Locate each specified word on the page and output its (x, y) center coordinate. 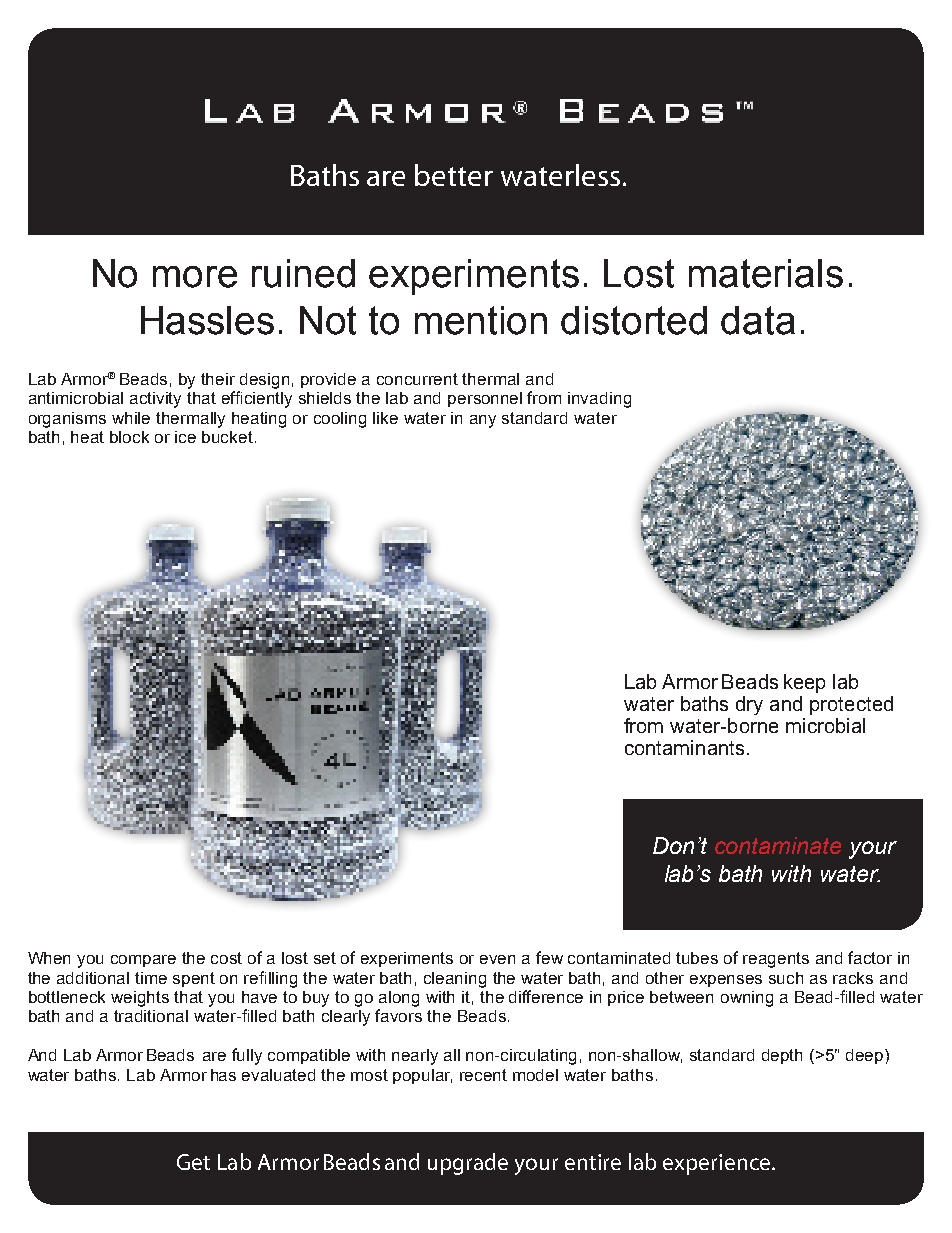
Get (193, 1162)
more (195, 277)
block (129, 437)
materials (766, 273)
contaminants (684, 747)
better (454, 175)
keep (804, 683)
